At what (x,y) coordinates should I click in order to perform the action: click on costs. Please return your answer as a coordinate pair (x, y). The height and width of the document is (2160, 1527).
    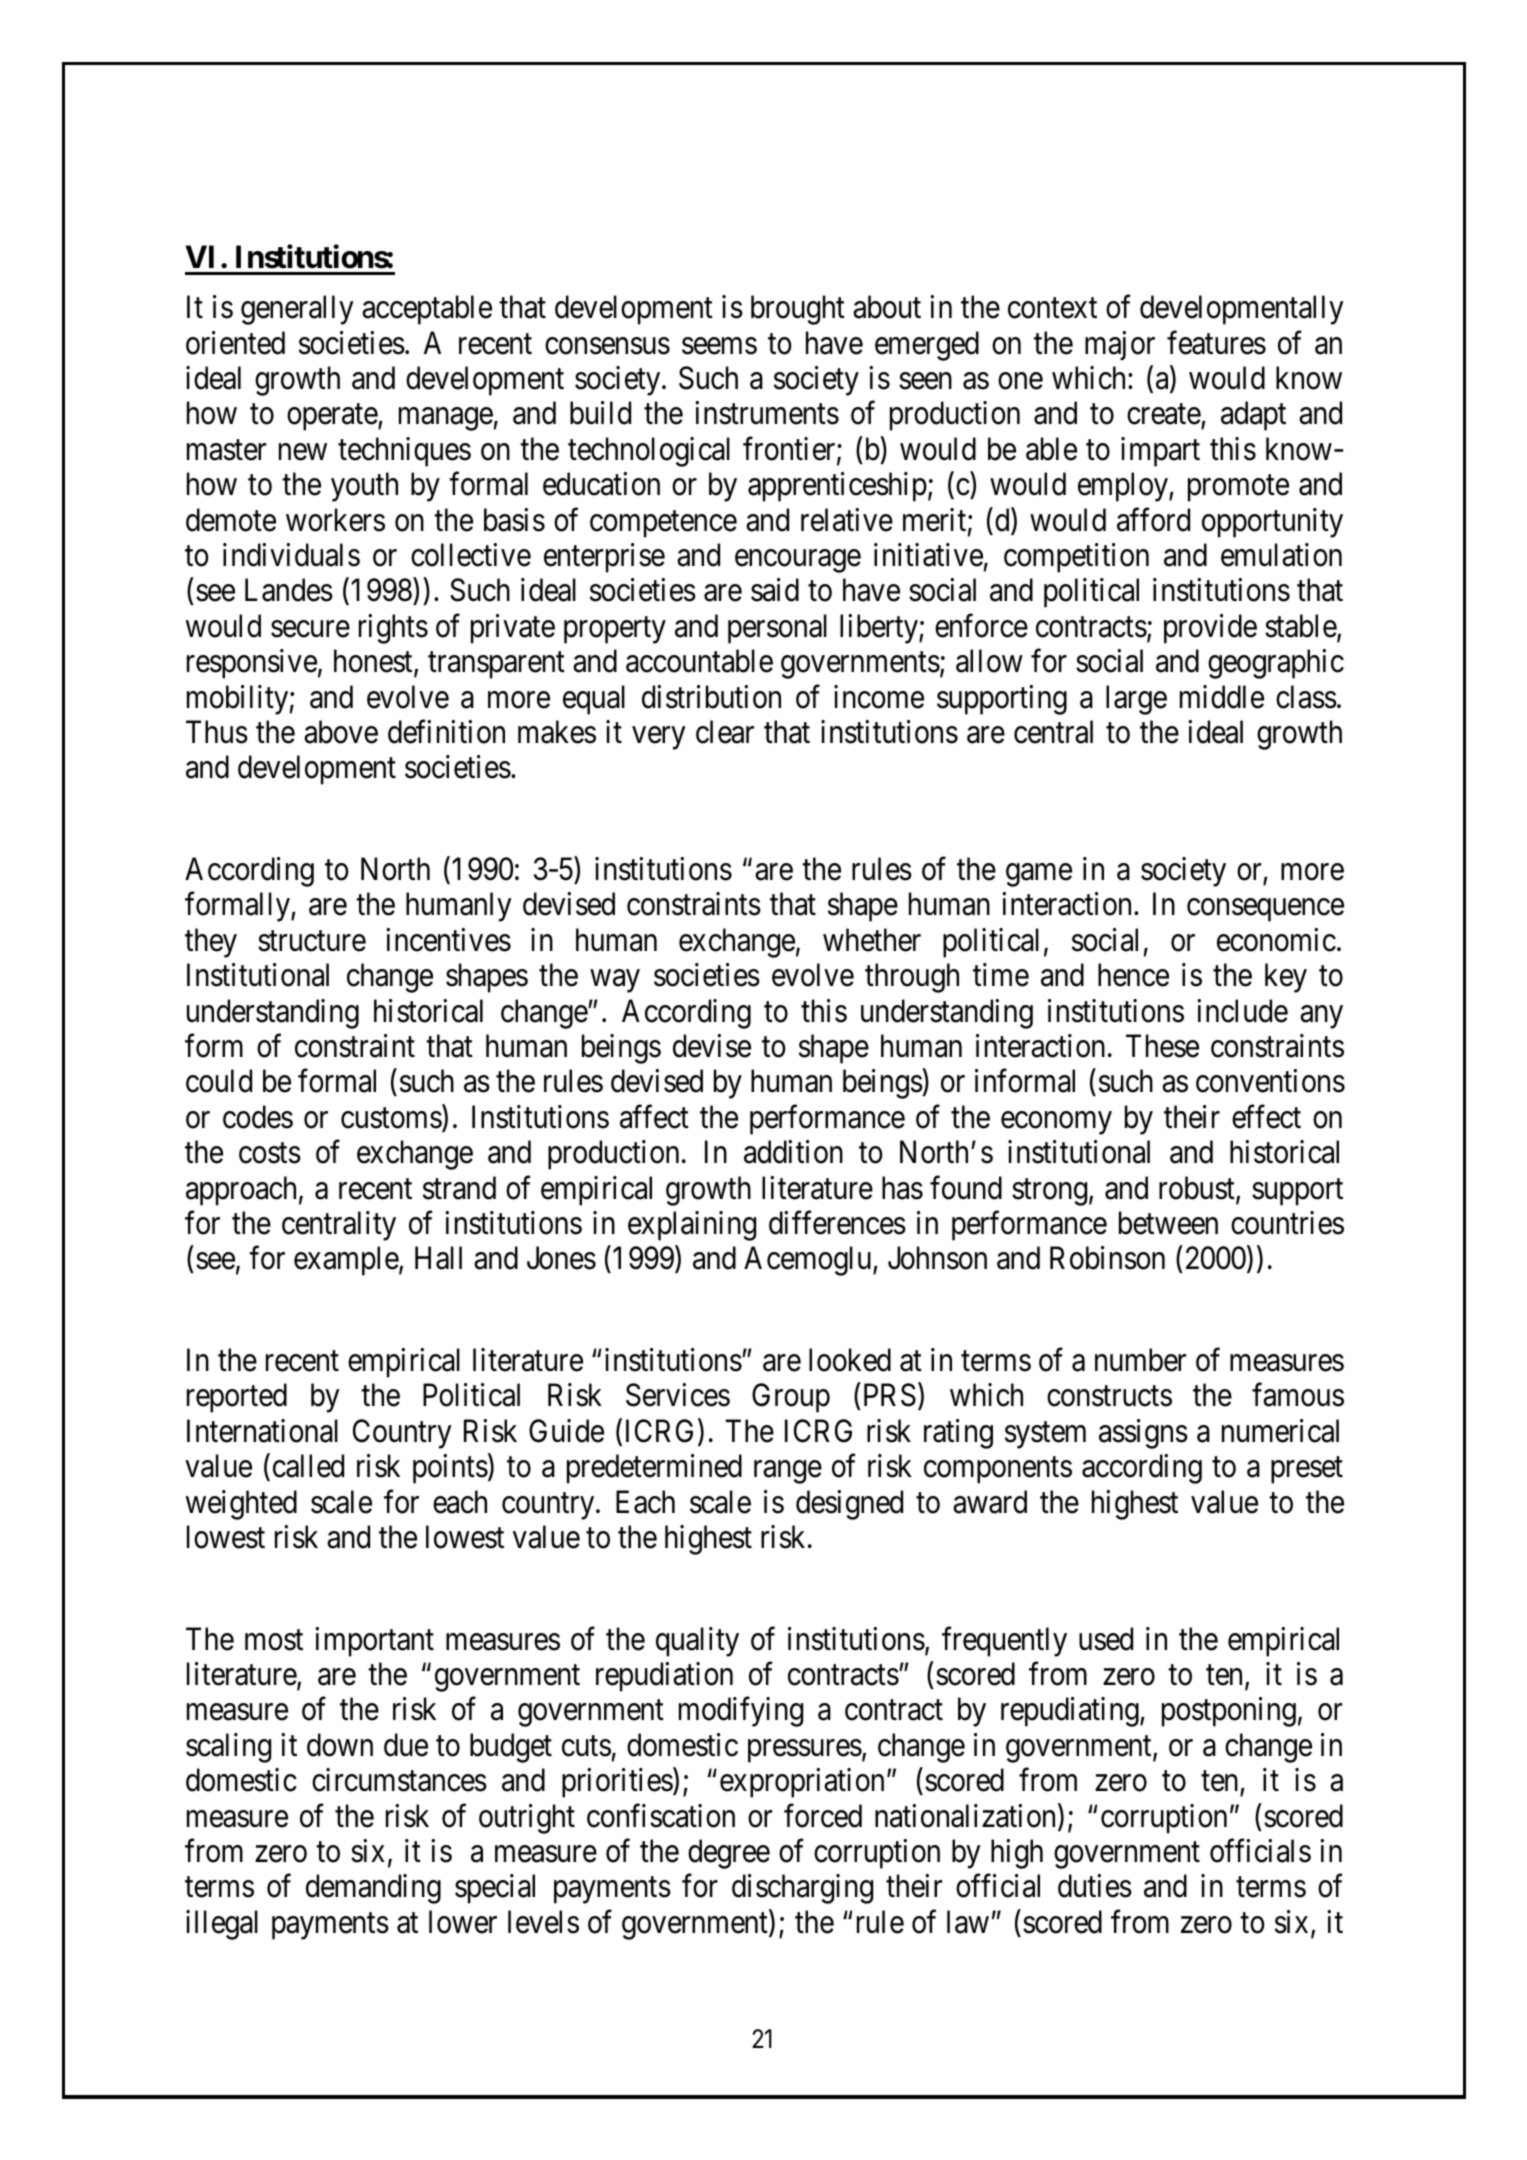
    Looking at the image, I should click on (270, 1153).
